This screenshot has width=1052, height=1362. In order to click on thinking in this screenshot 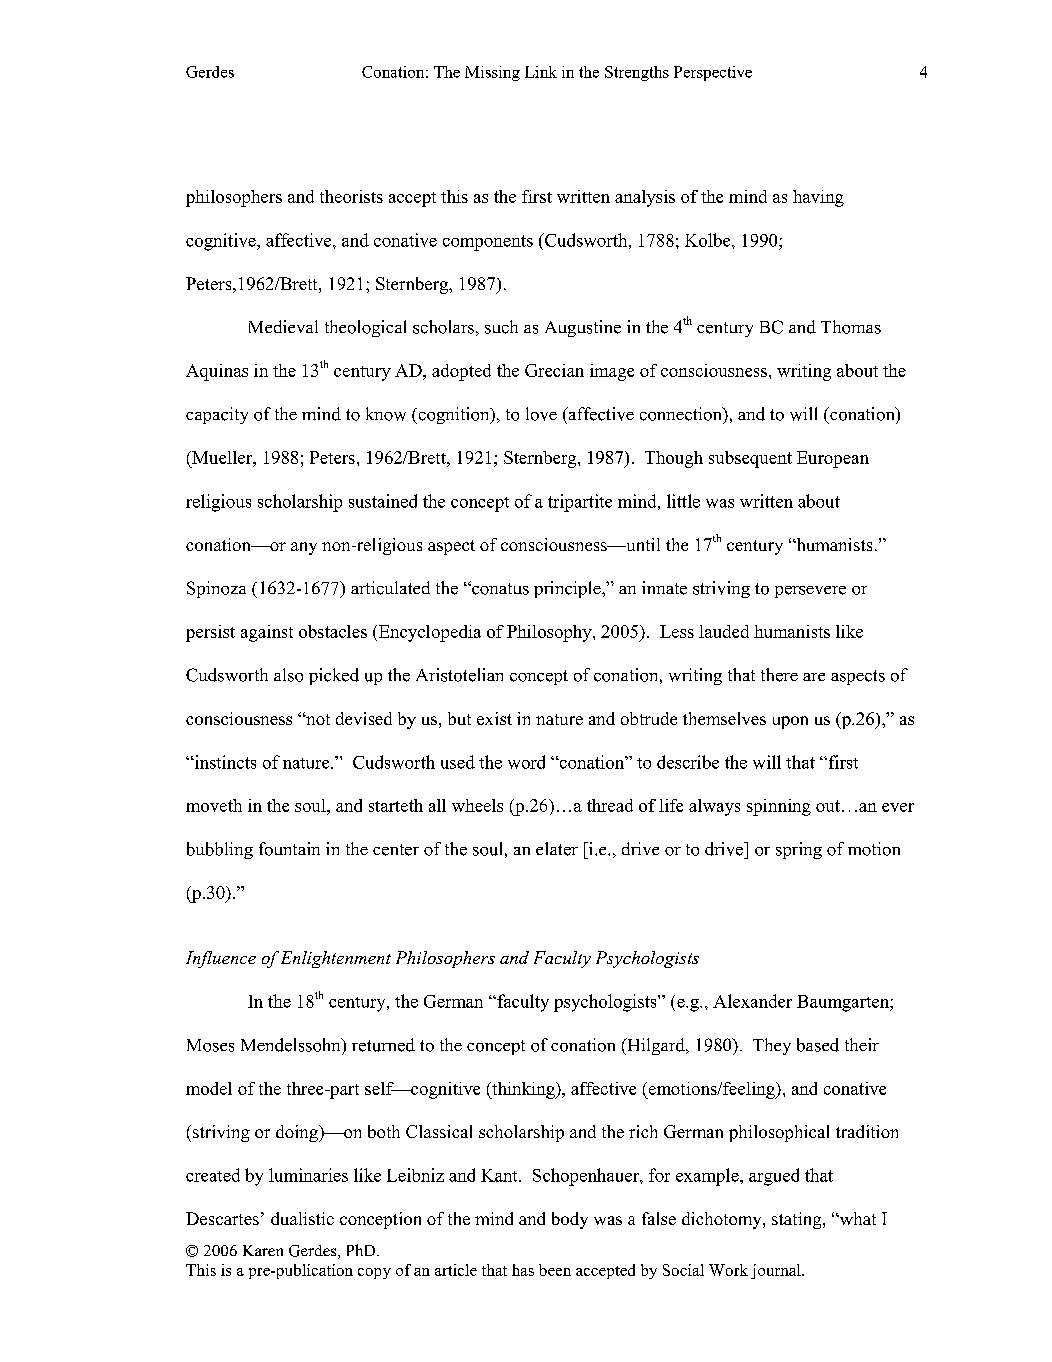, I will do `click(523, 1090)`.
